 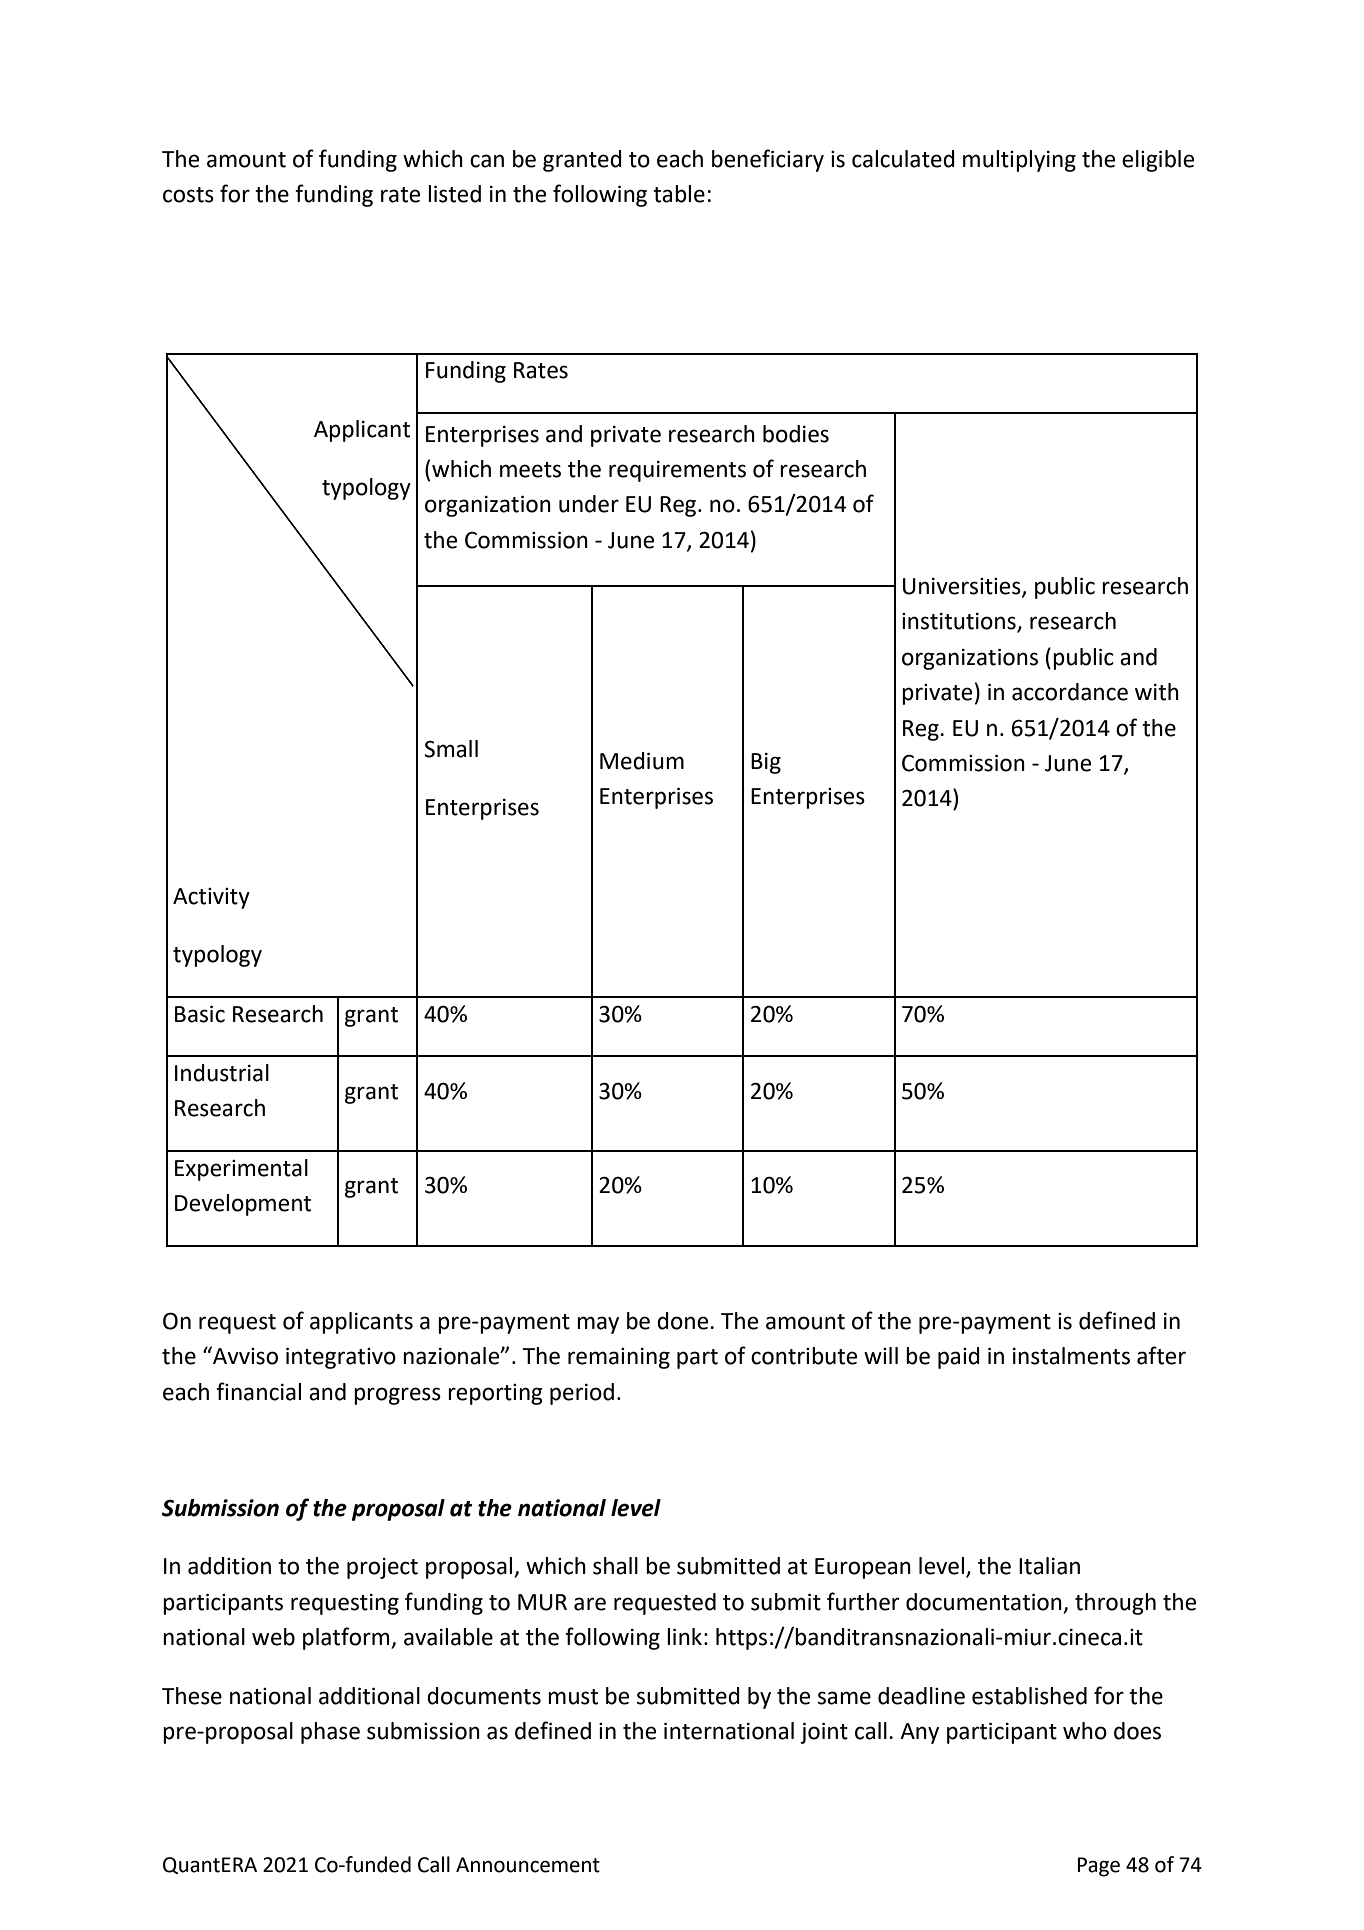 I want to click on costs, so click(x=188, y=195).
